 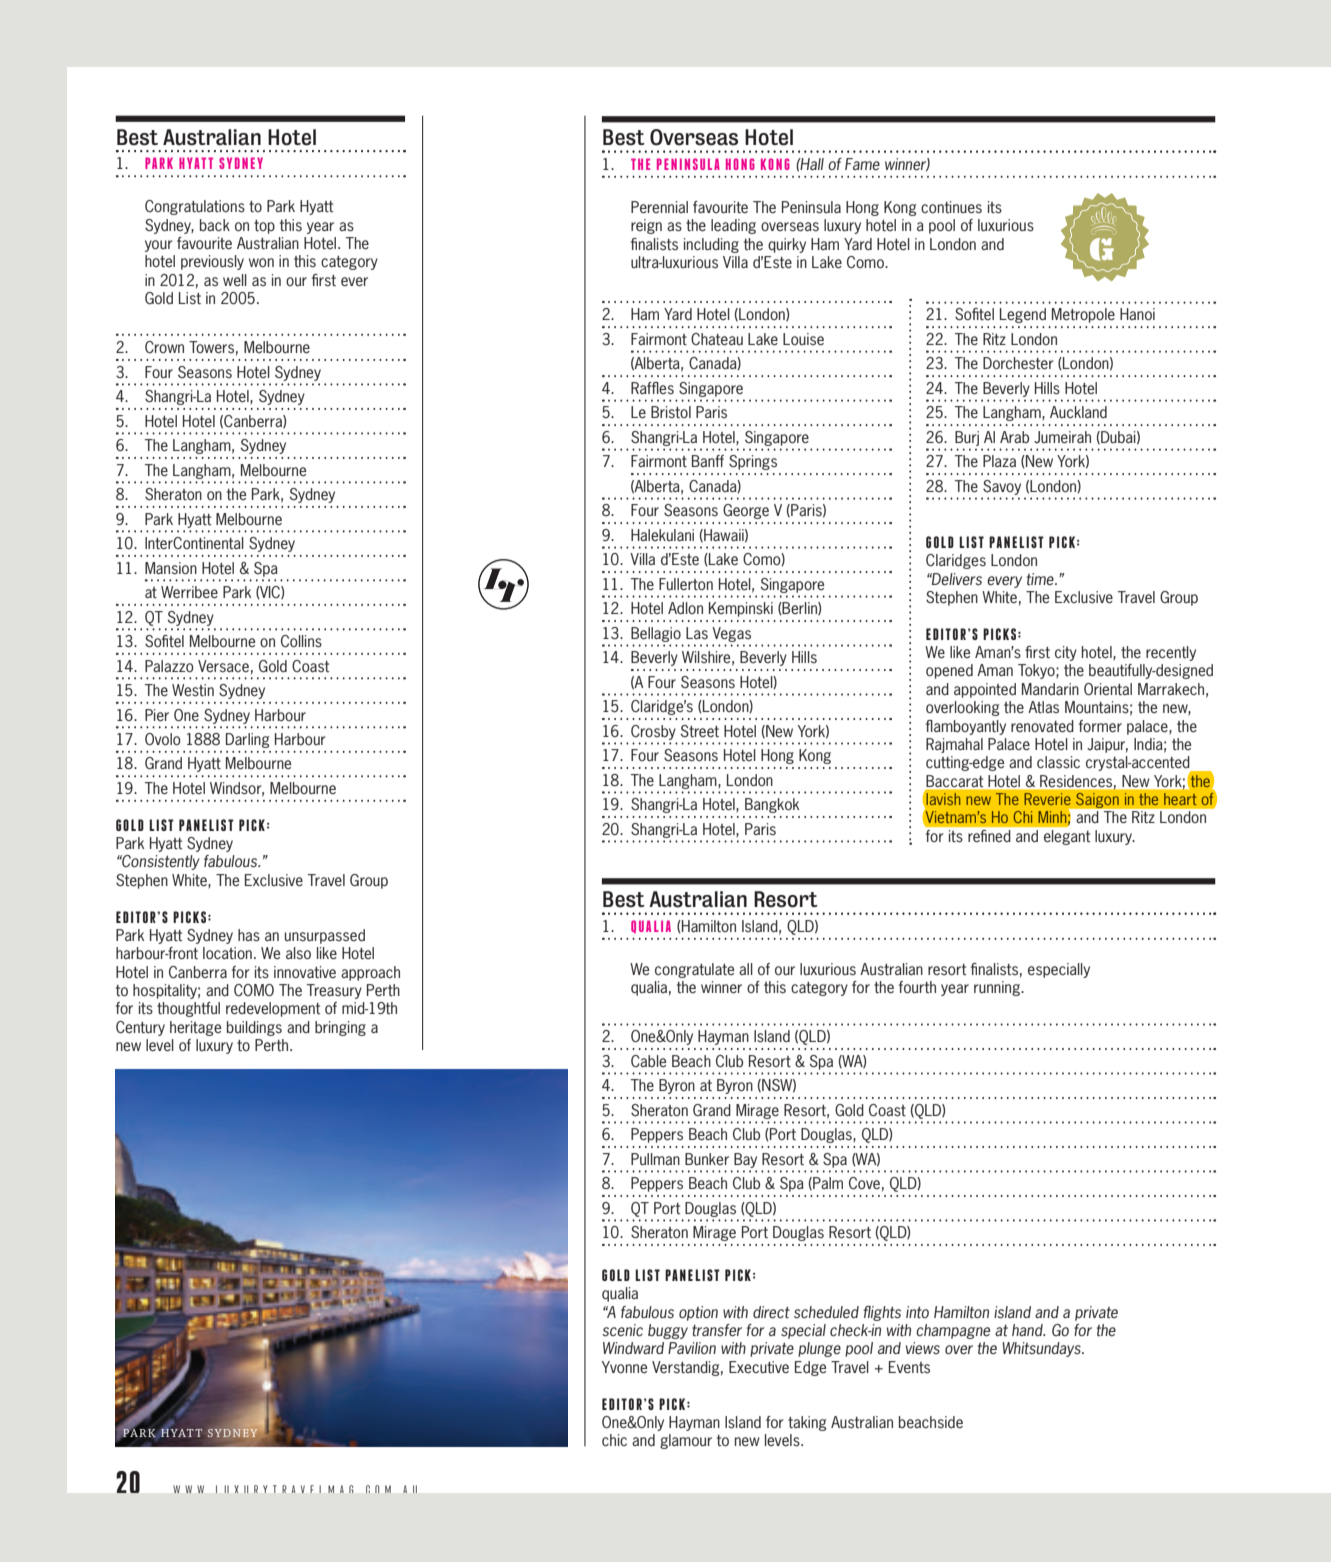 I want to click on Bangkok, so click(x=772, y=805).
